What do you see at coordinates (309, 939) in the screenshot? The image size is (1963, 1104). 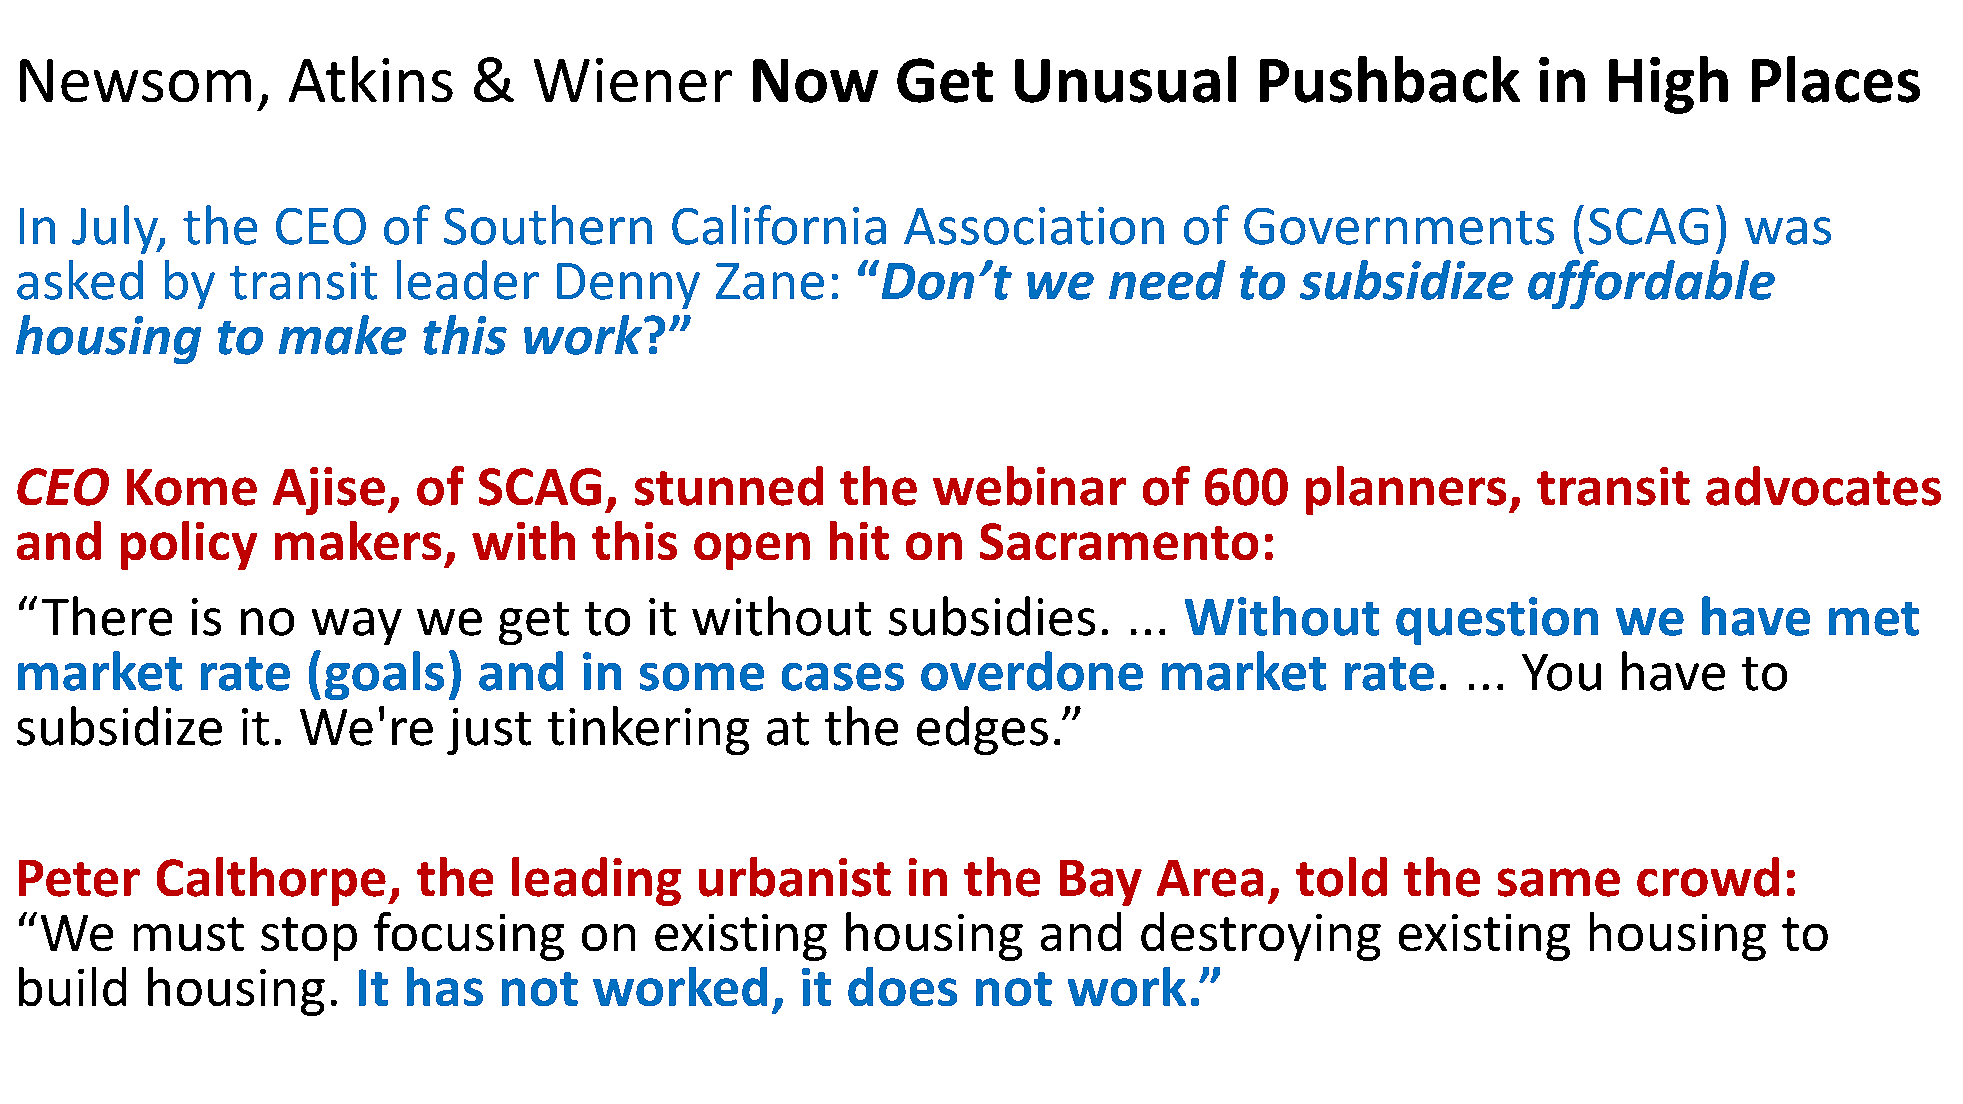 I see `stop` at bounding box center [309, 939].
